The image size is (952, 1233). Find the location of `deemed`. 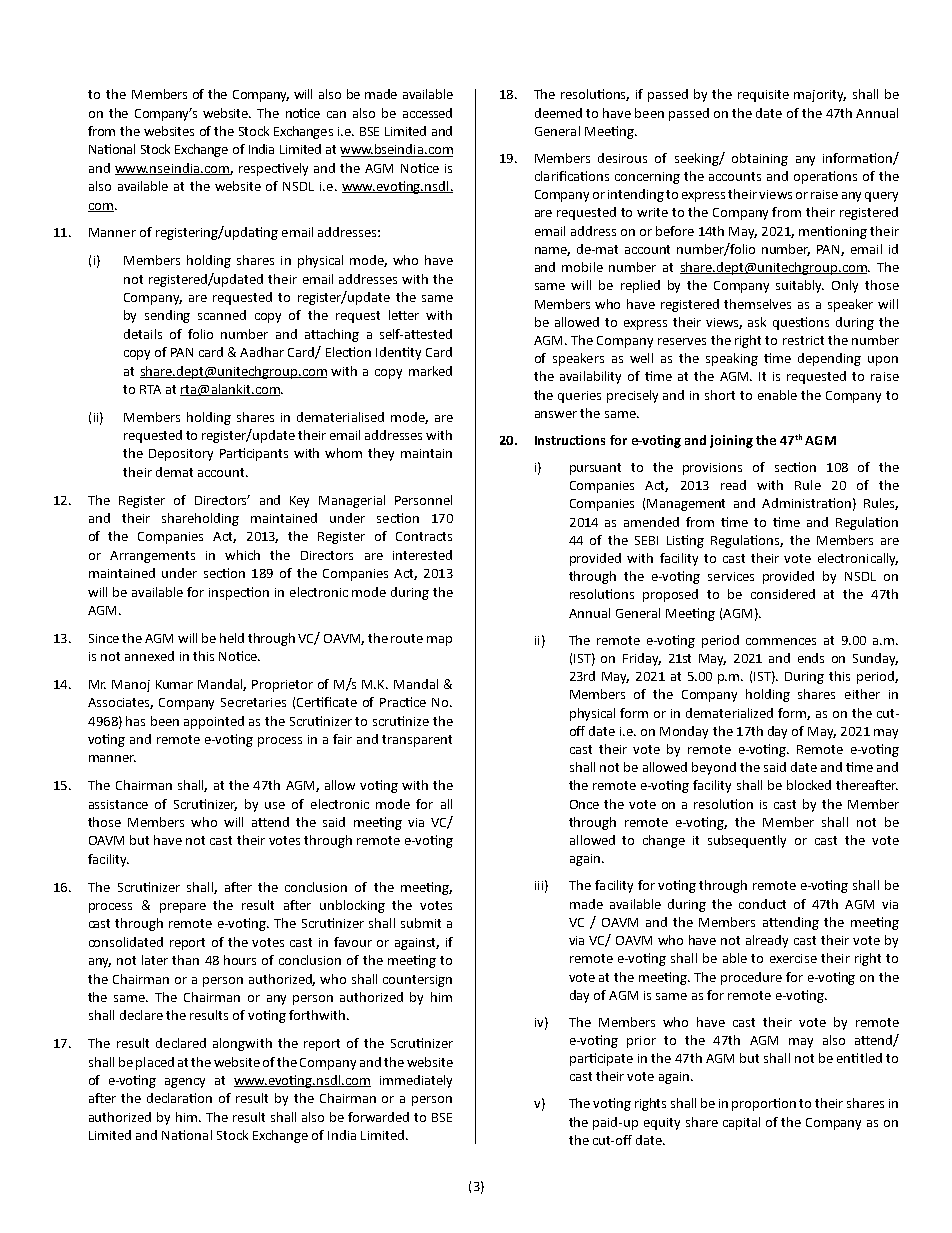

deemed is located at coordinates (558, 113).
